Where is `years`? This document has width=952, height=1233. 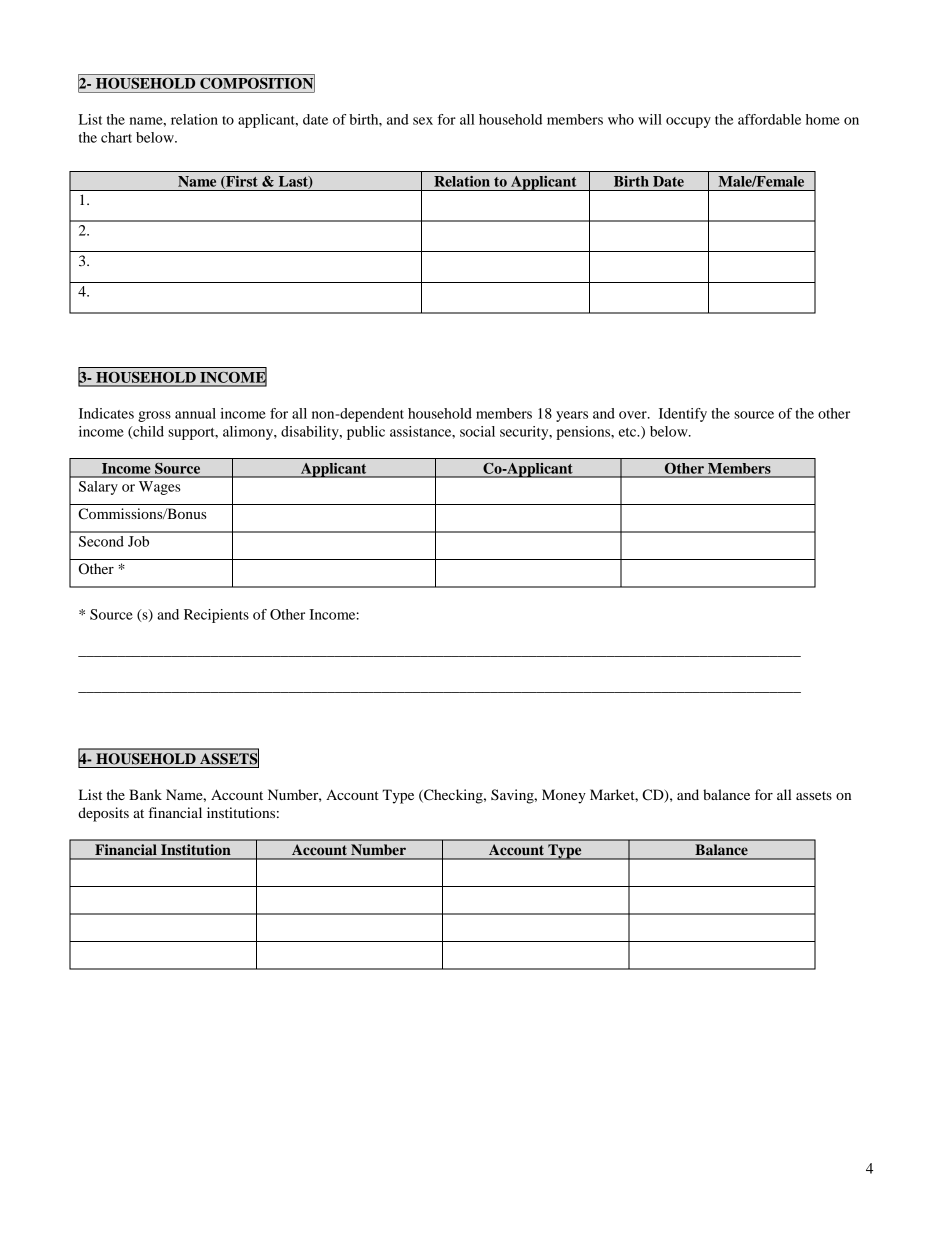 years is located at coordinates (572, 416).
